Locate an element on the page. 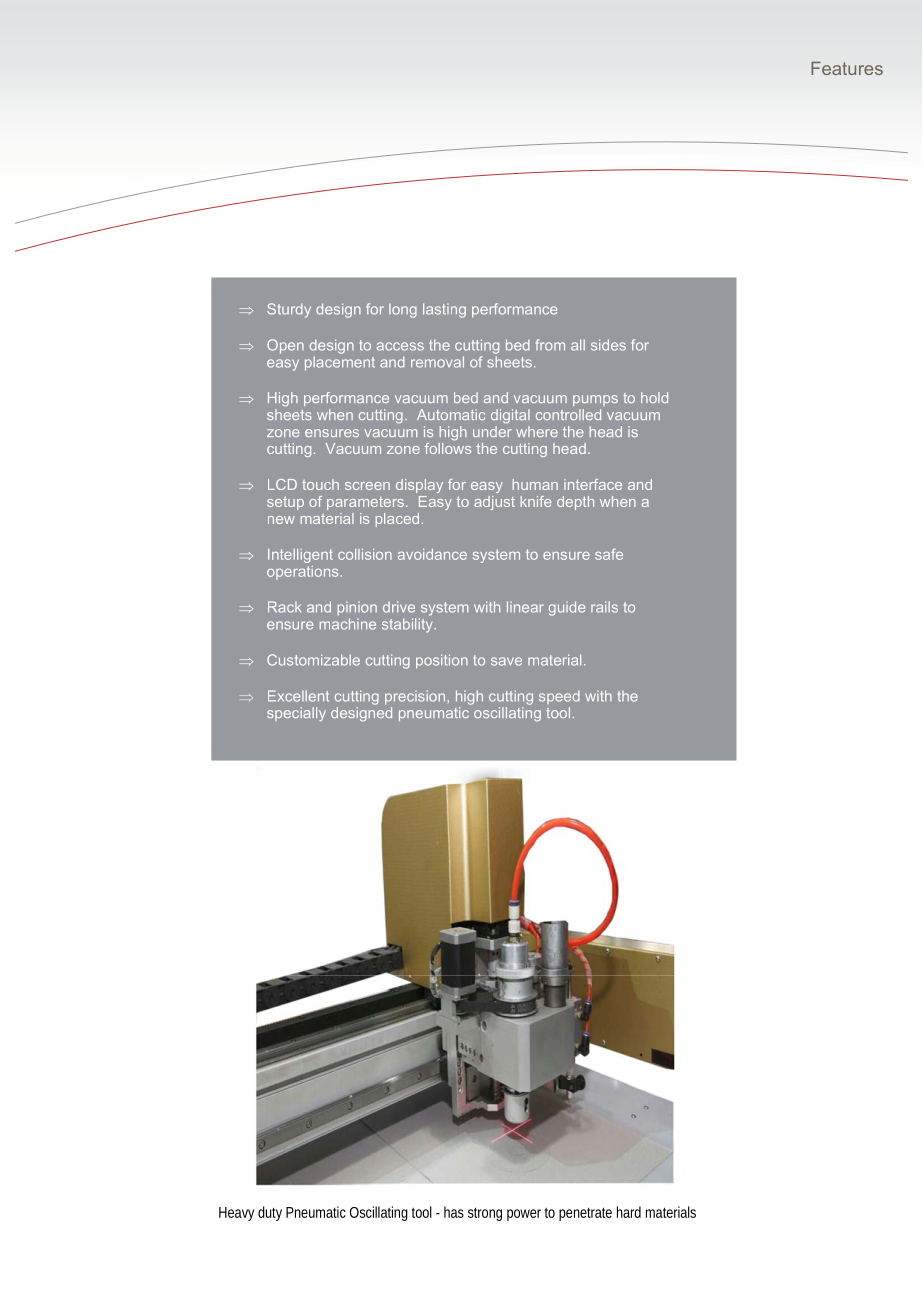 The width and height of the page is (924, 1308). rails is located at coordinates (604, 607).
